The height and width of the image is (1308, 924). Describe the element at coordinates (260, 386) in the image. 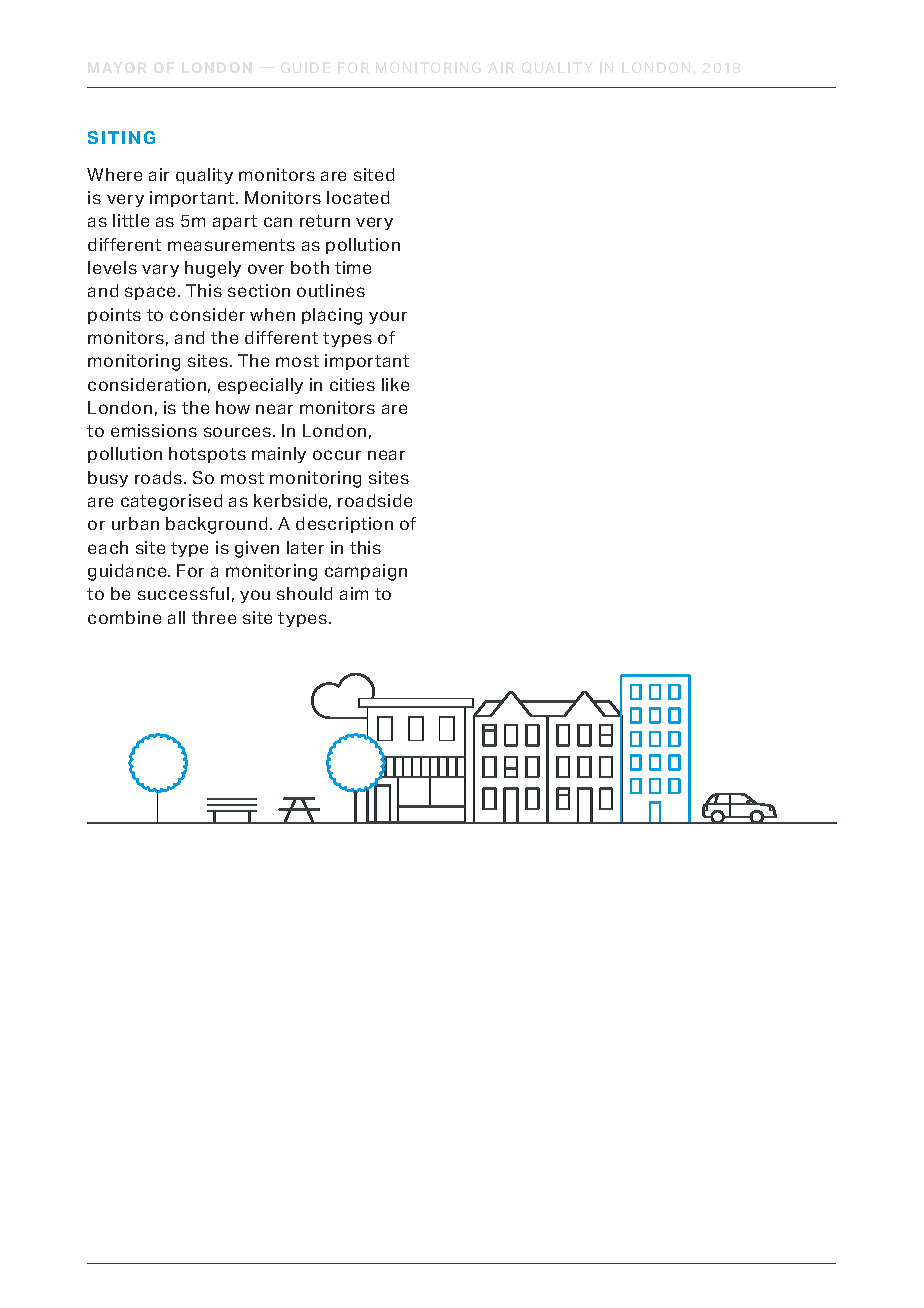

I see `especially` at that location.
